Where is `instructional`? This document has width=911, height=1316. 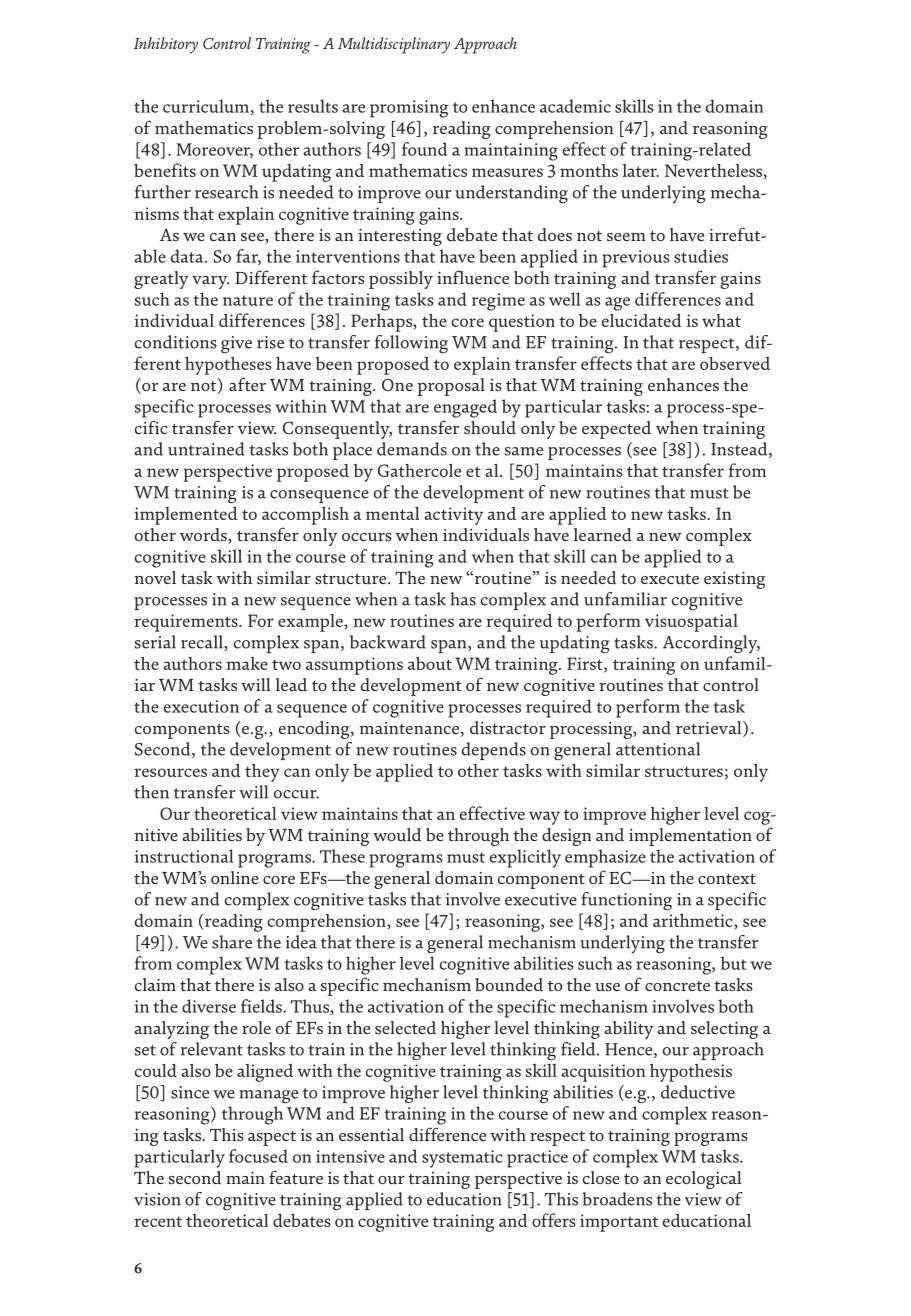 instructional is located at coordinates (184, 856).
